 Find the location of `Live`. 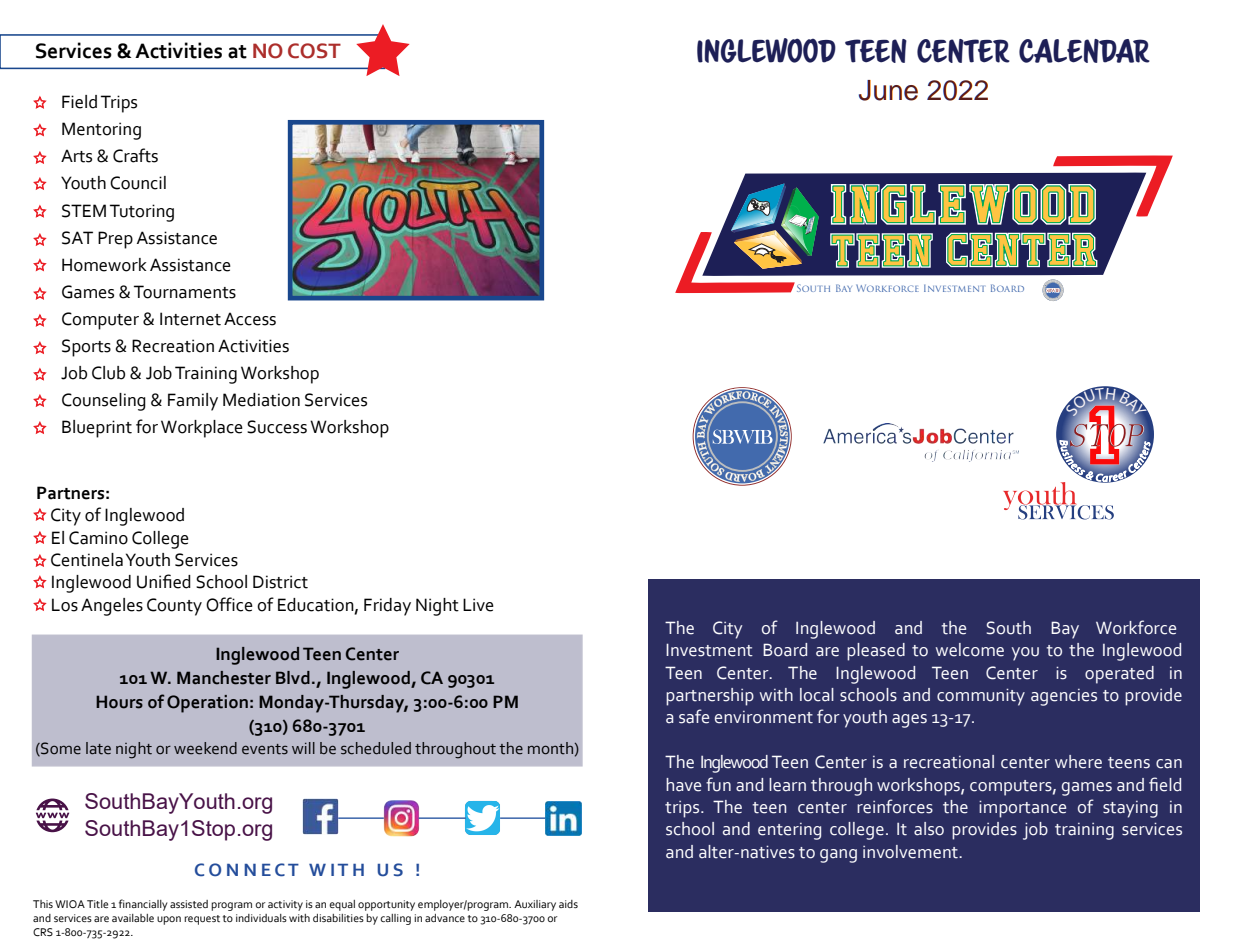

Live is located at coordinates (478, 605).
